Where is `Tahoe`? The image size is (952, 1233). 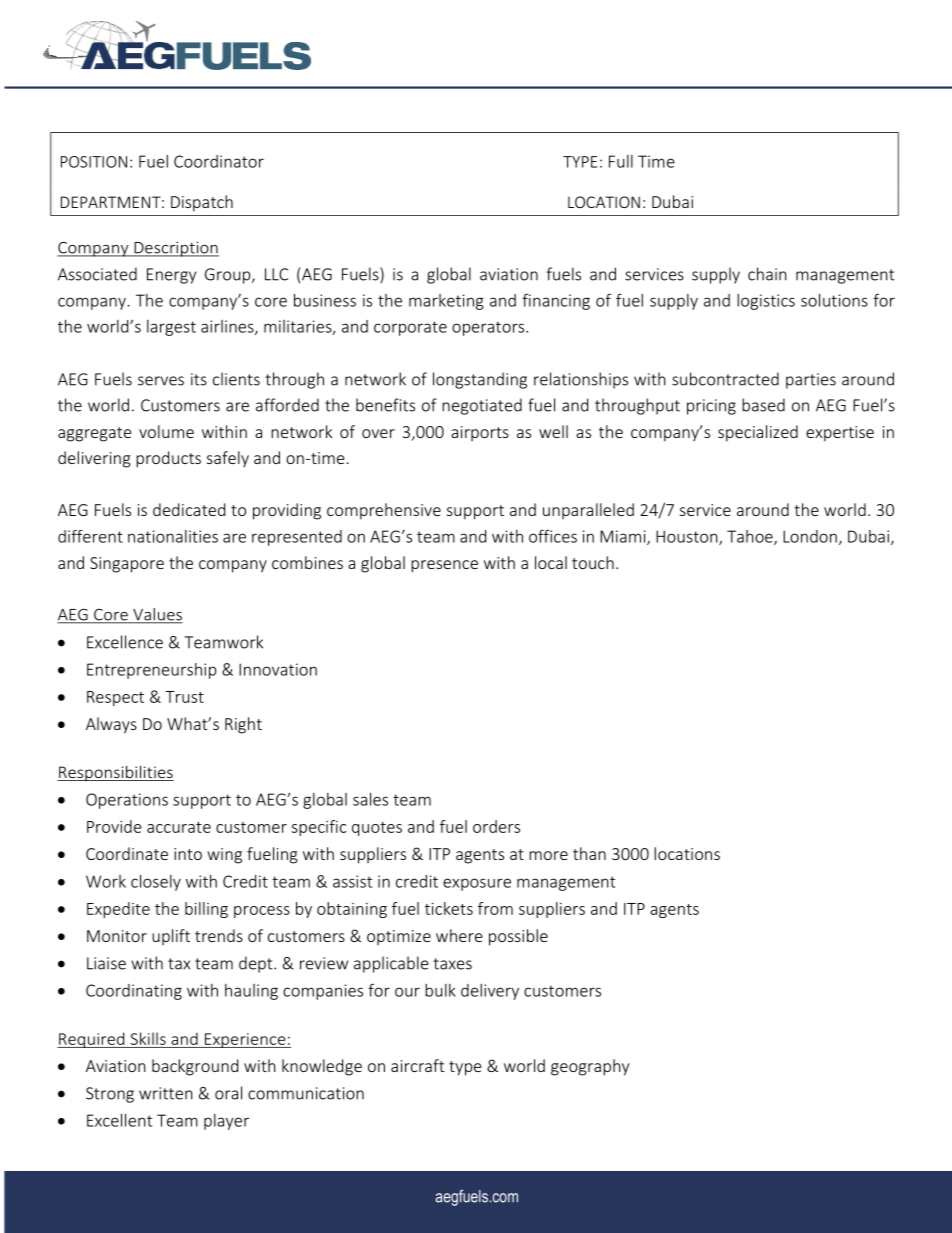
Tahoe is located at coordinates (751, 537).
